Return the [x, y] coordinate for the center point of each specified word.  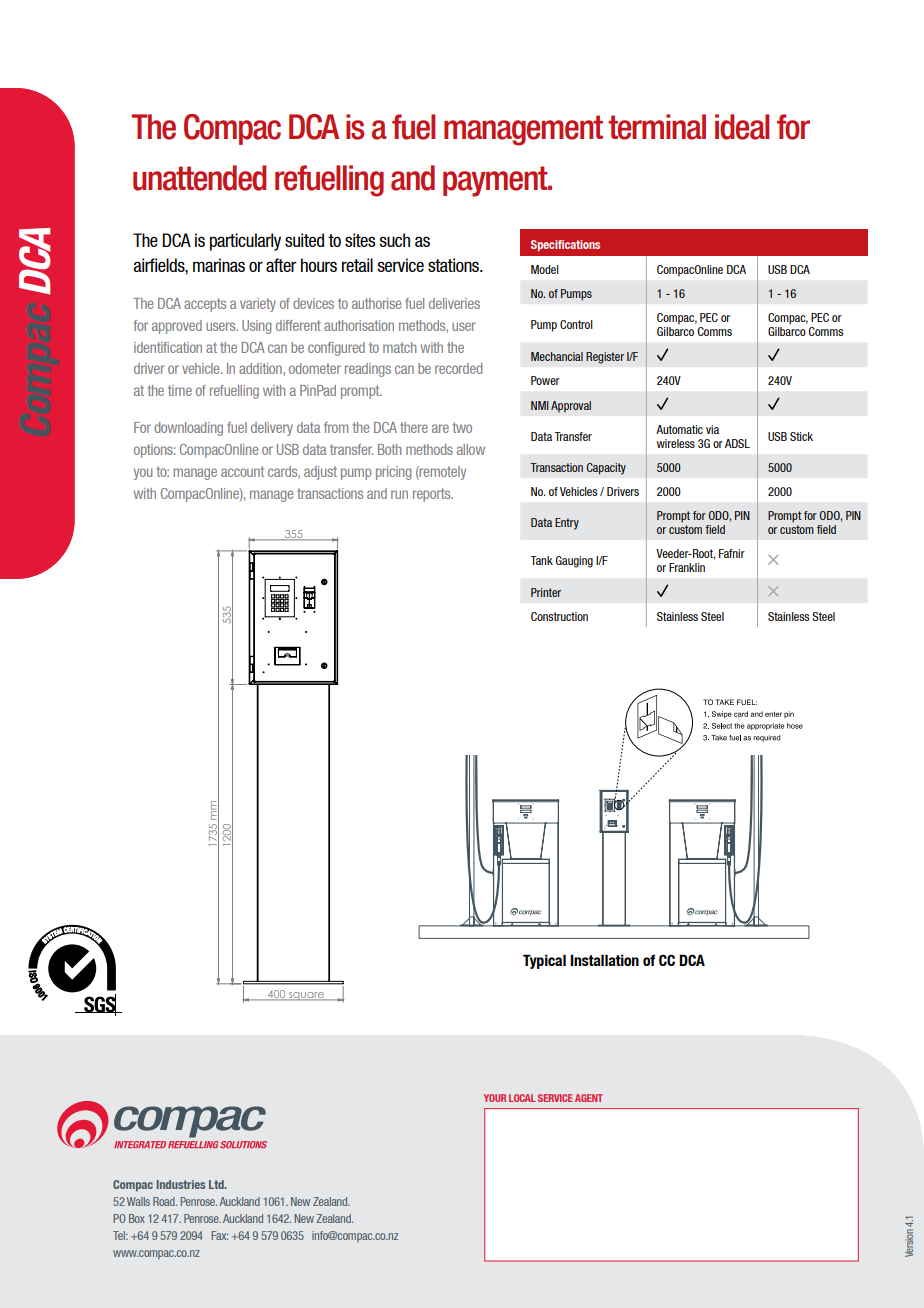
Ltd [217, 1184]
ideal [742, 127]
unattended [199, 178]
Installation [604, 960]
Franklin [687, 567]
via [712, 429]
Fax [220, 1235]
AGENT [589, 1098]
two [462, 427]
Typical [544, 961]
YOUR [495, 1098]
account [242, 471]
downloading [188, 429]
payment [496, 181]
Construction [559, 616]
